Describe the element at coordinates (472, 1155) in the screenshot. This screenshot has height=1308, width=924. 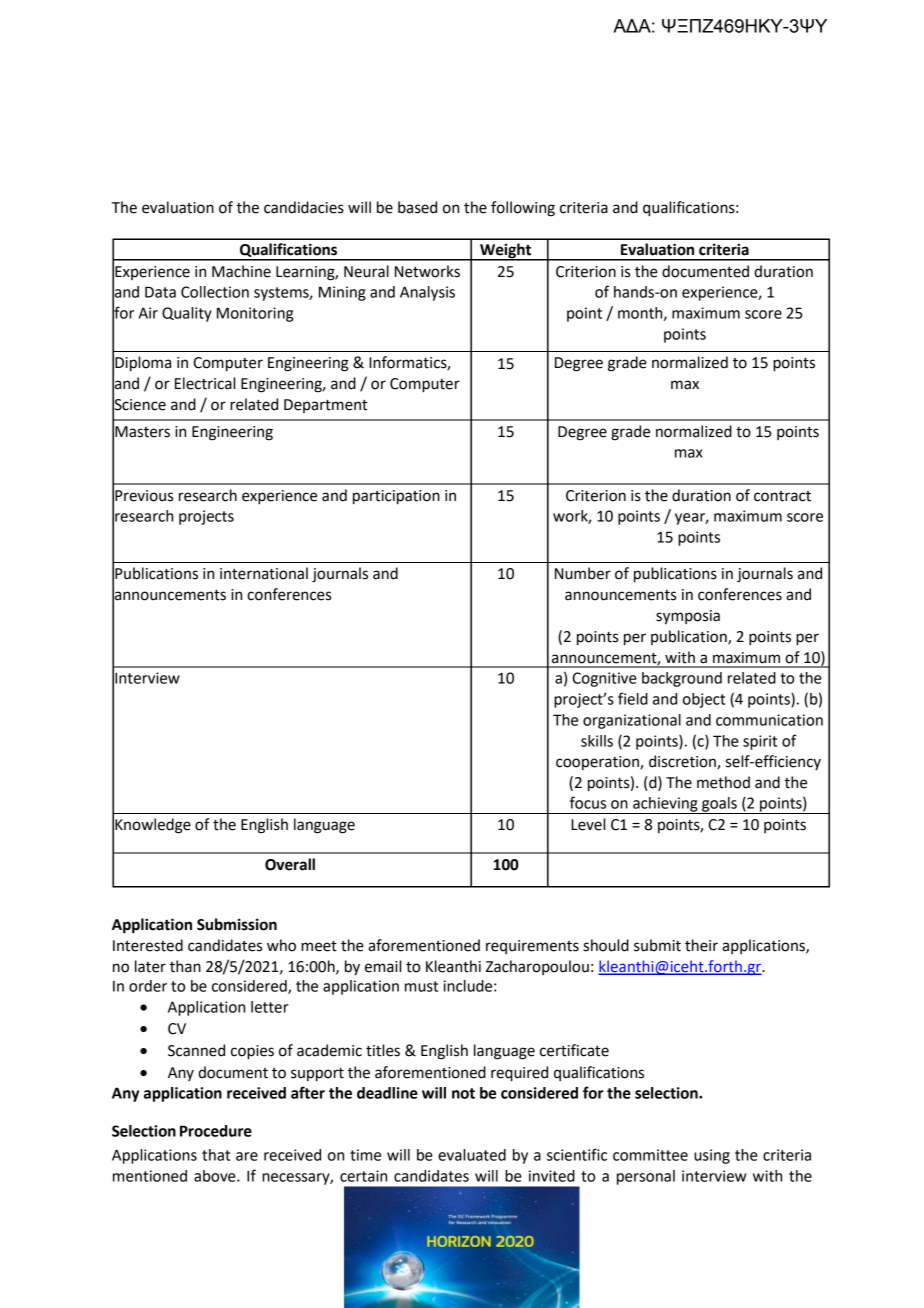
I see `evaluated` at that location.
